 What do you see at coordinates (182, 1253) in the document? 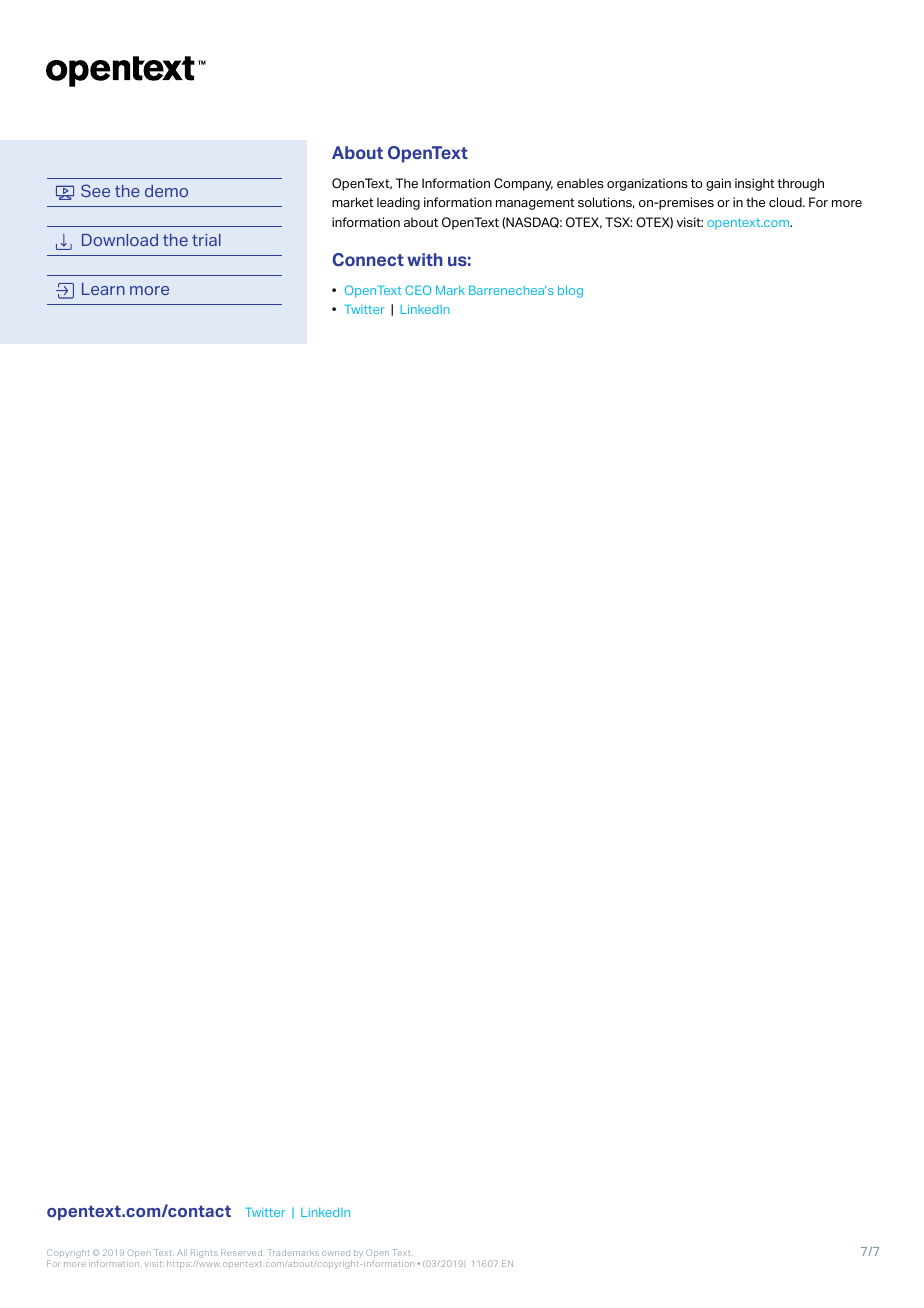
I see `All` at bounding box center [182, 1253].
